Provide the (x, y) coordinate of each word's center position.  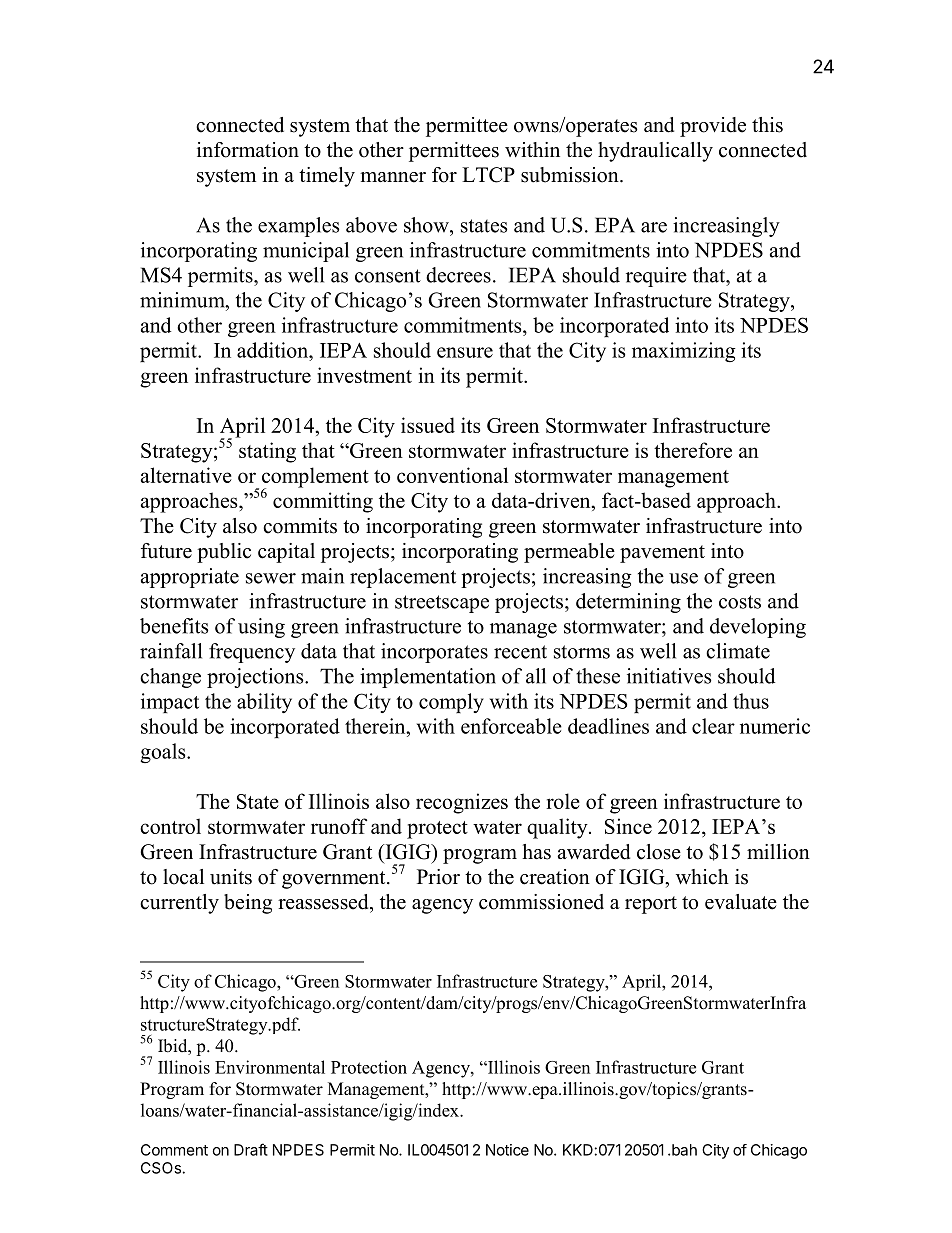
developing (758, 628)
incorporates (434, 653)
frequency (252, 653)
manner (393, 177)
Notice (507, 1150)
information (248, 150)
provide (713, 127)
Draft (251, 1149)
